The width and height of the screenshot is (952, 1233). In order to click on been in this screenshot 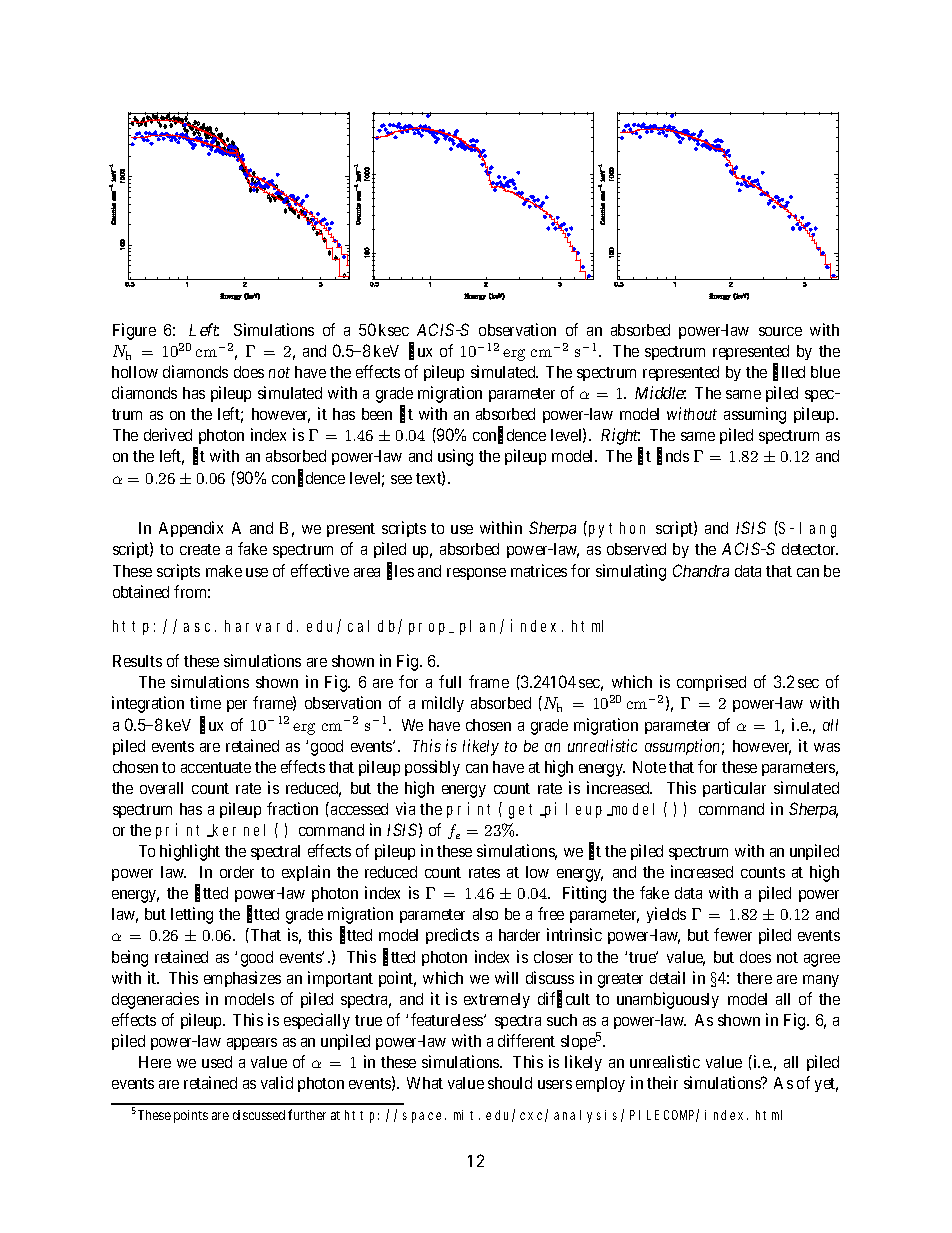, I will do `click(377, 414)`.
